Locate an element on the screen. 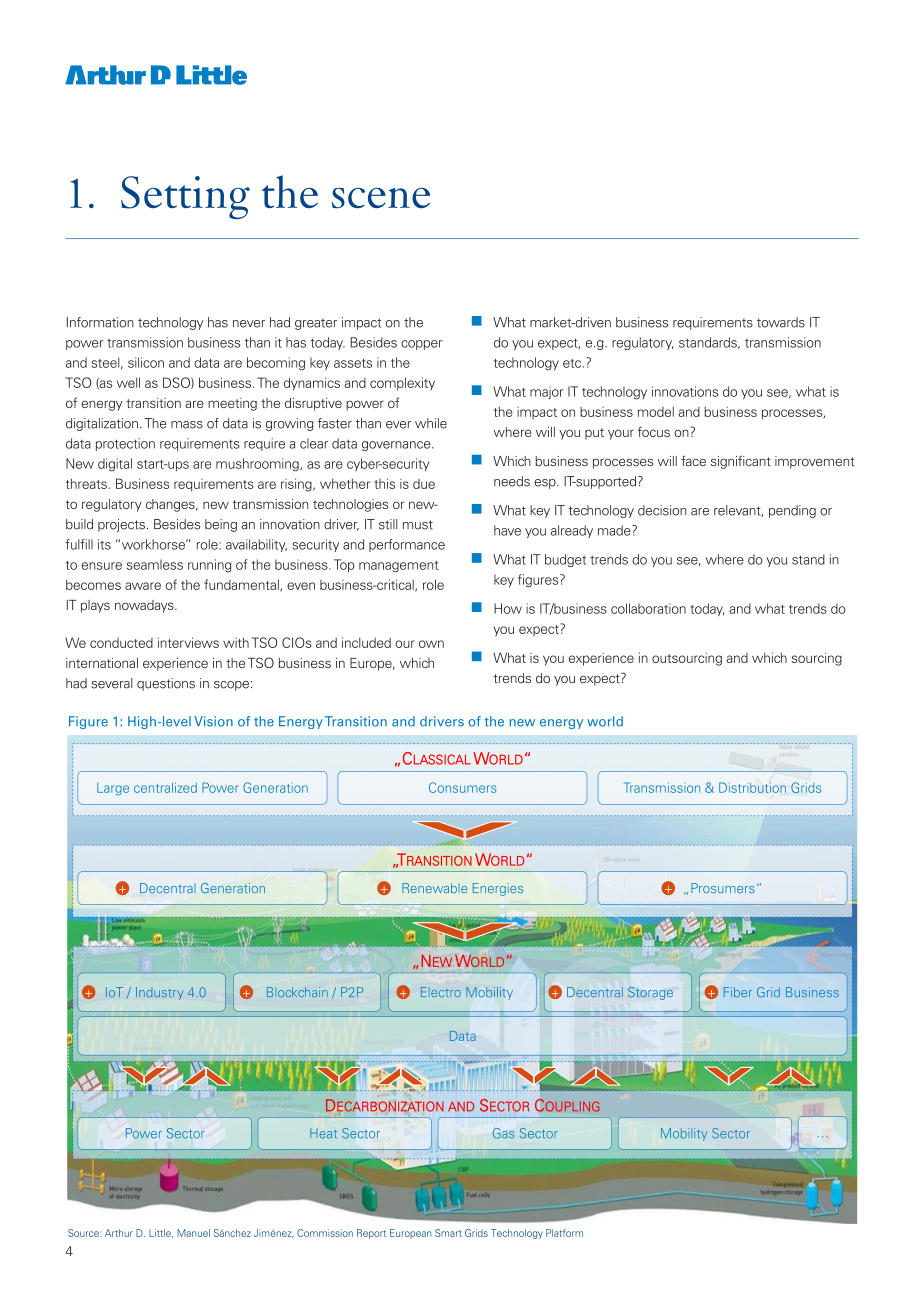 Image resolution: width=924 pixels, height=1308 pixels. Setting is located at coordinates (185, 197).
